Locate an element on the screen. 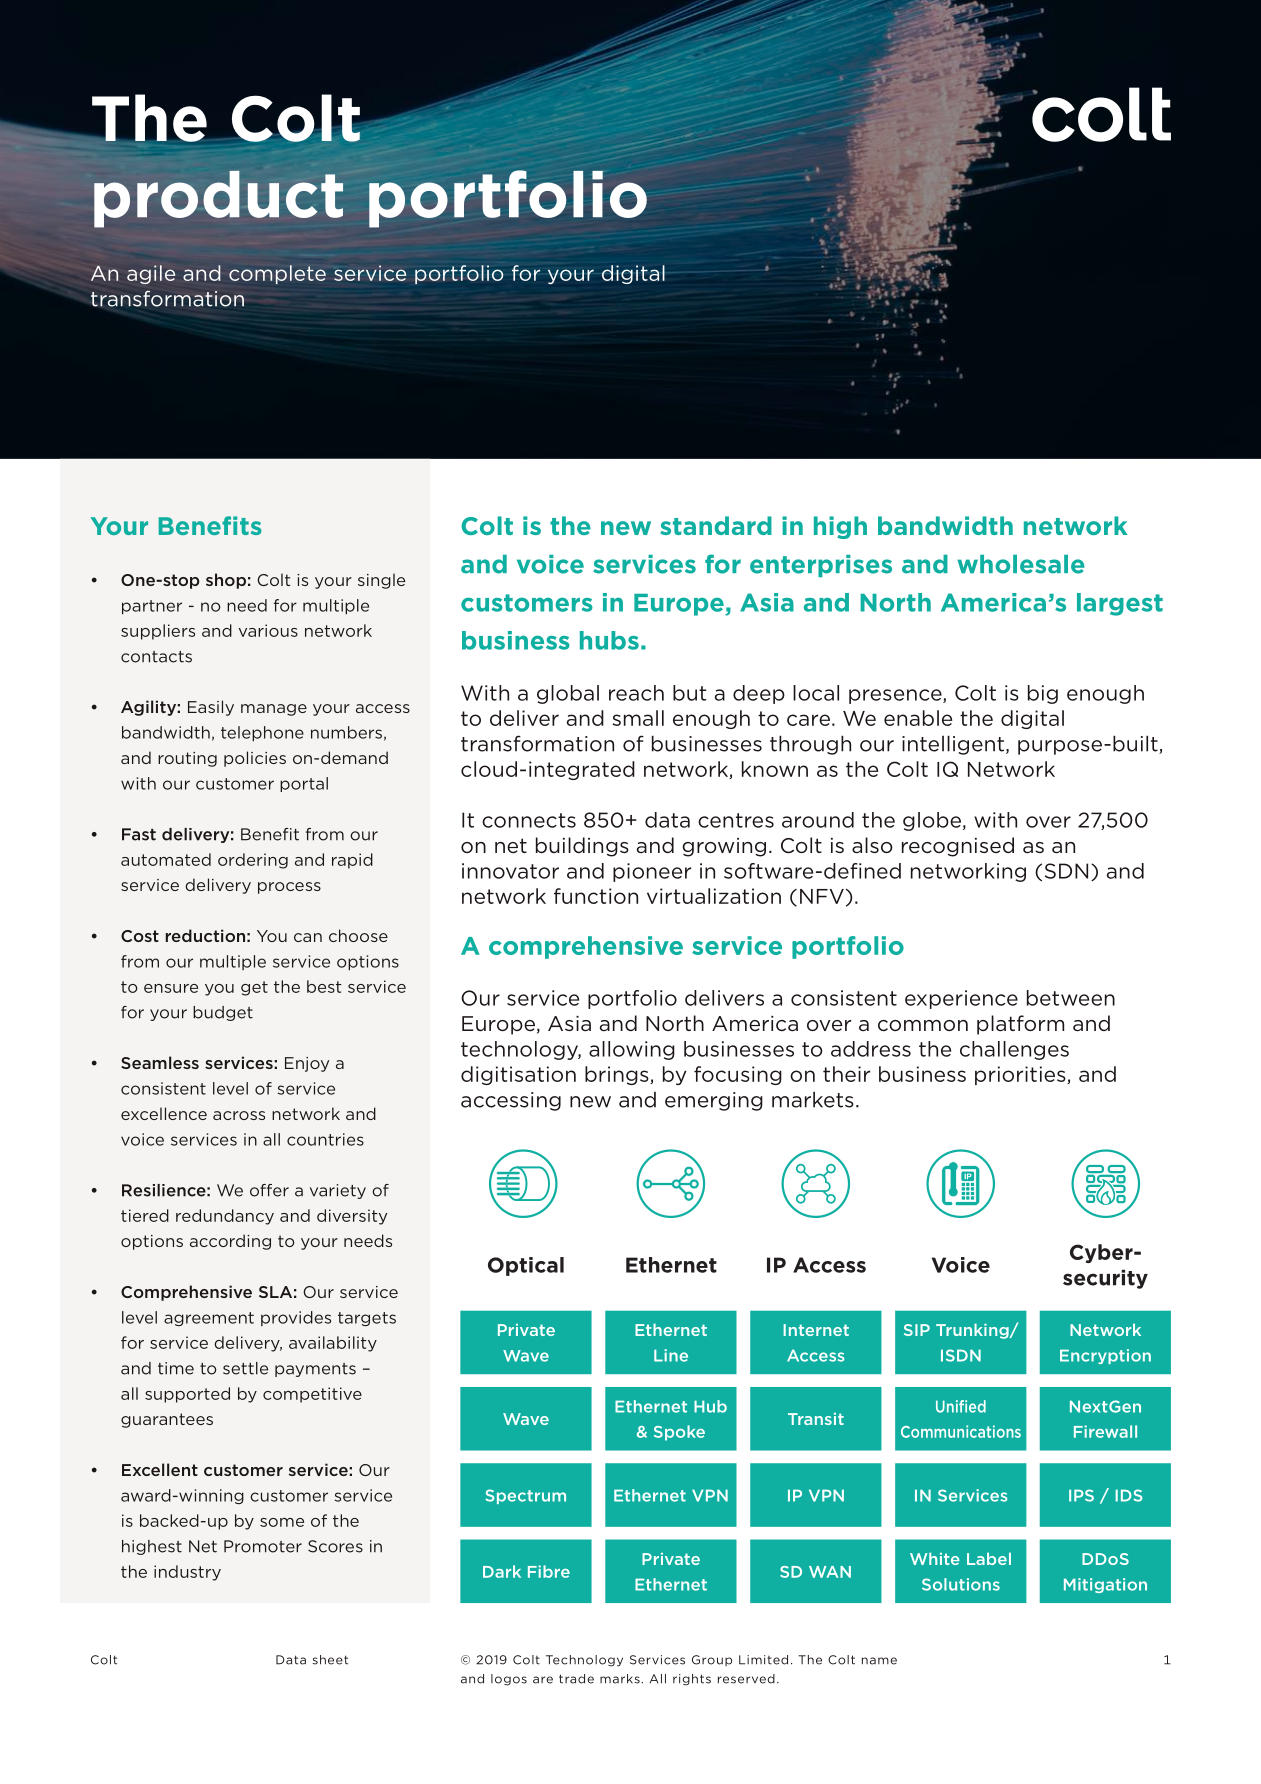 The height and width of the screenshot is (1784, 1261). portal is located at coordinates (304, 784).
